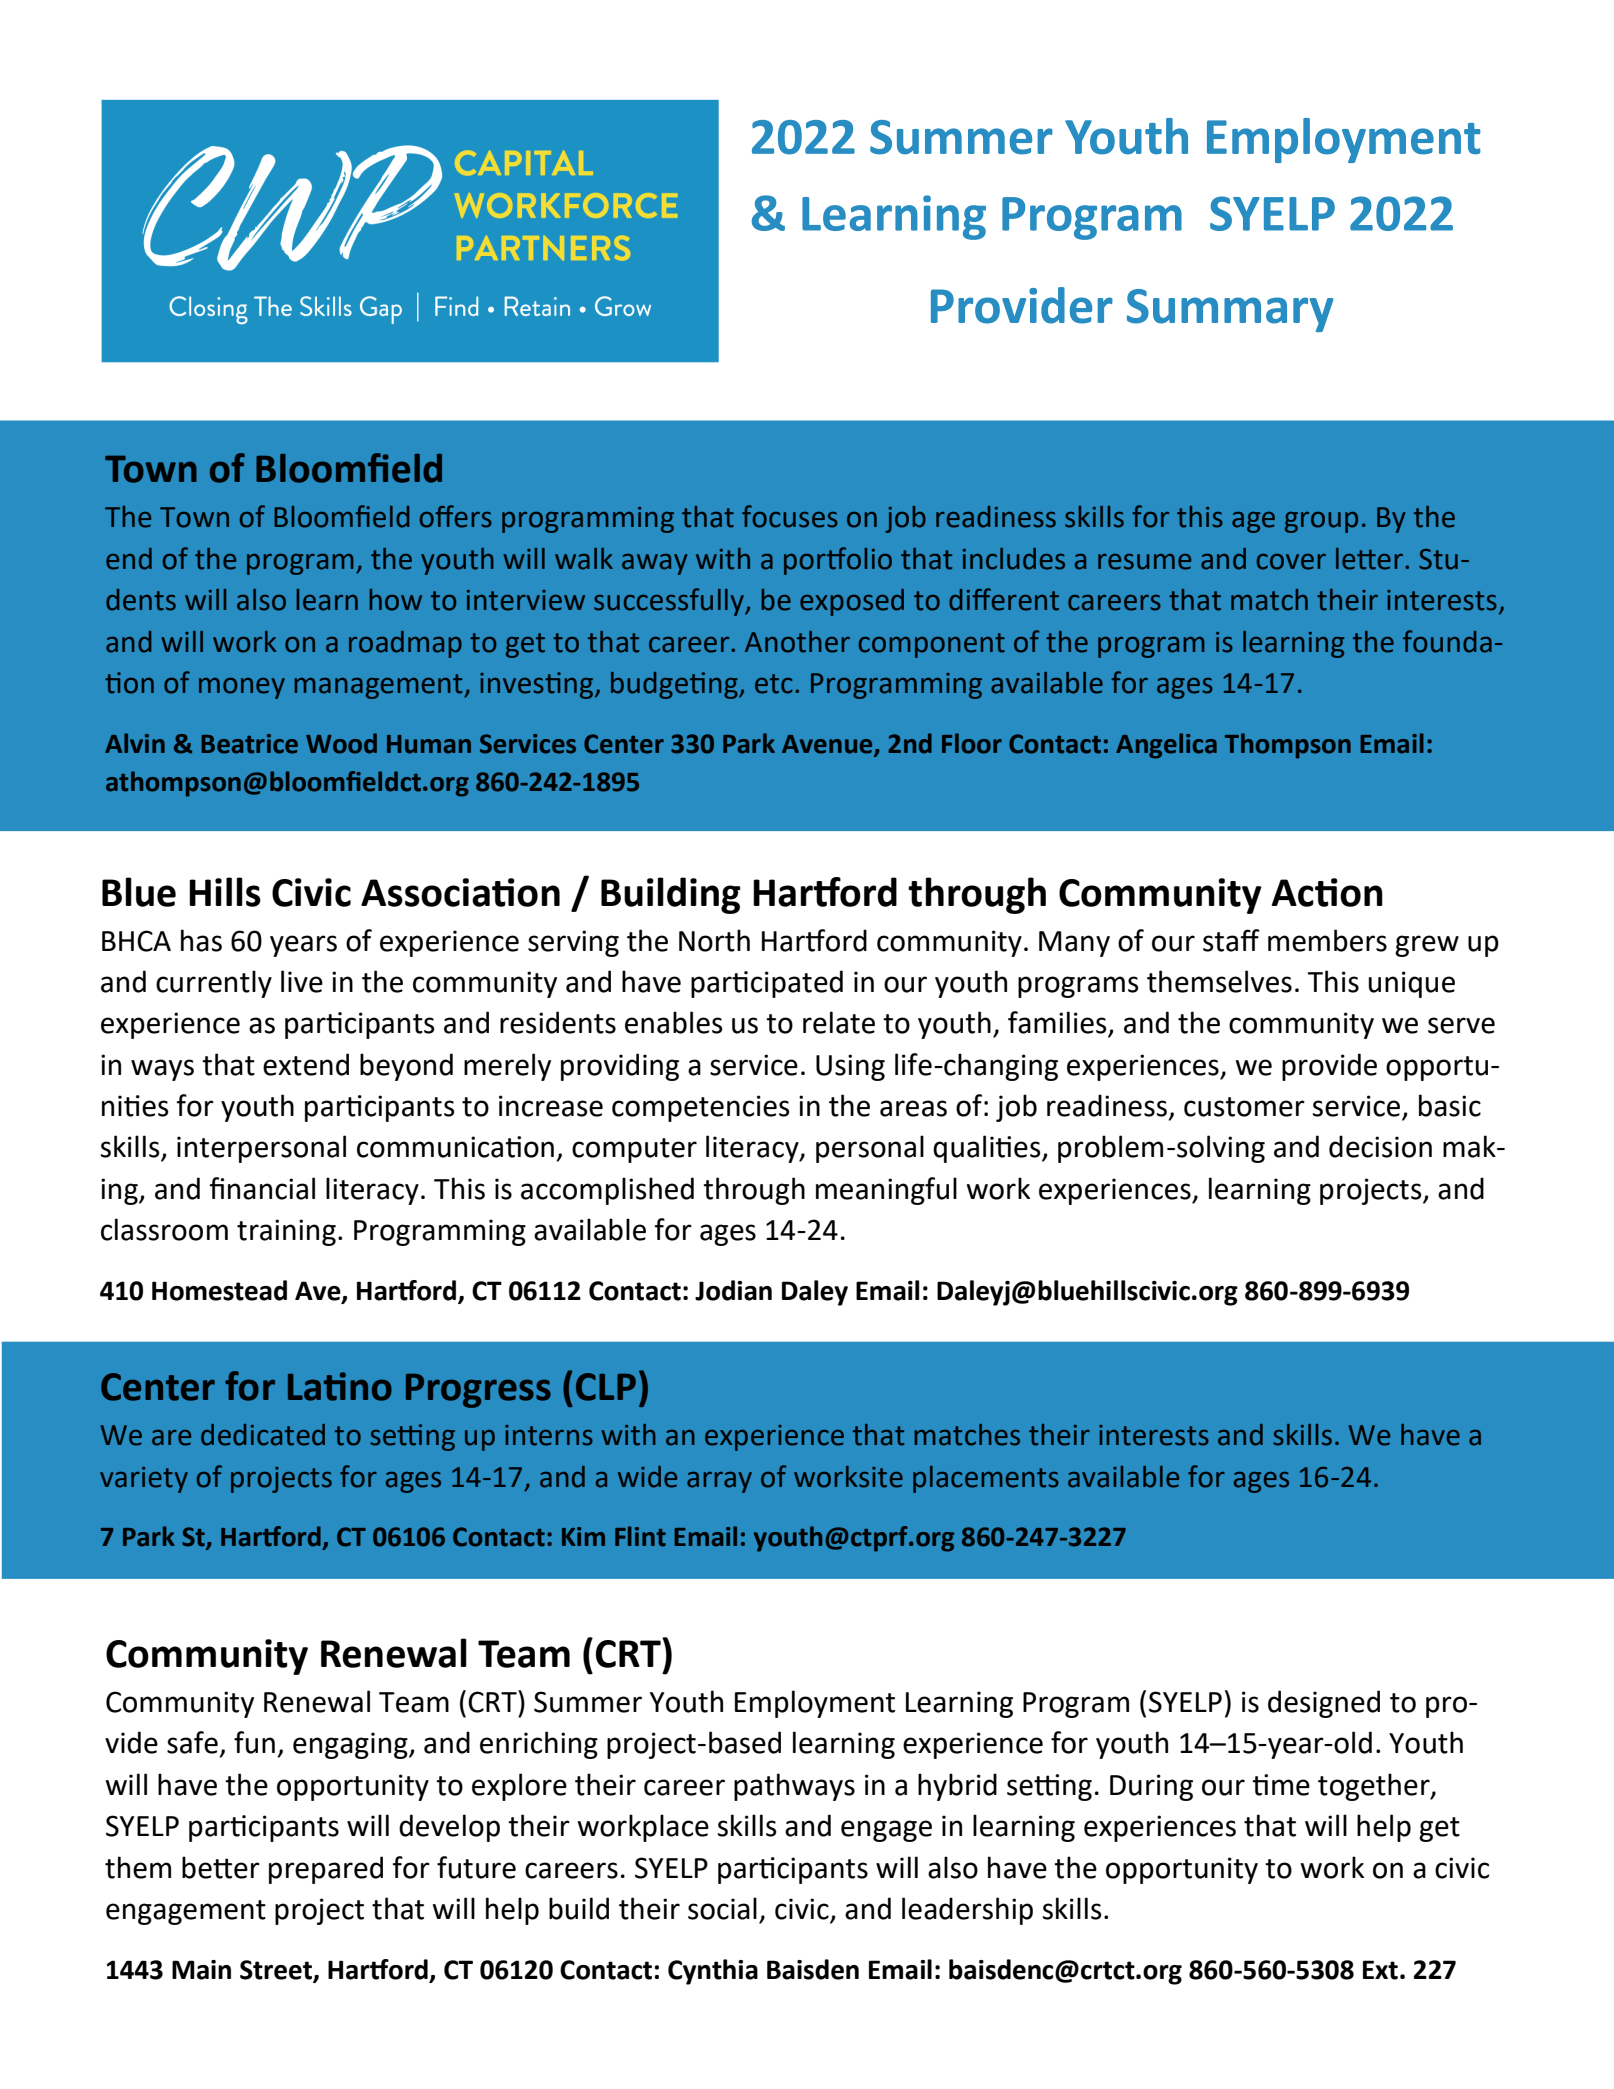 The image size is (1614, 2089). What do you see at coordinates (1380, 1146) in the screenshot?
I see `decision` at bounding box center [1380, 1146].
